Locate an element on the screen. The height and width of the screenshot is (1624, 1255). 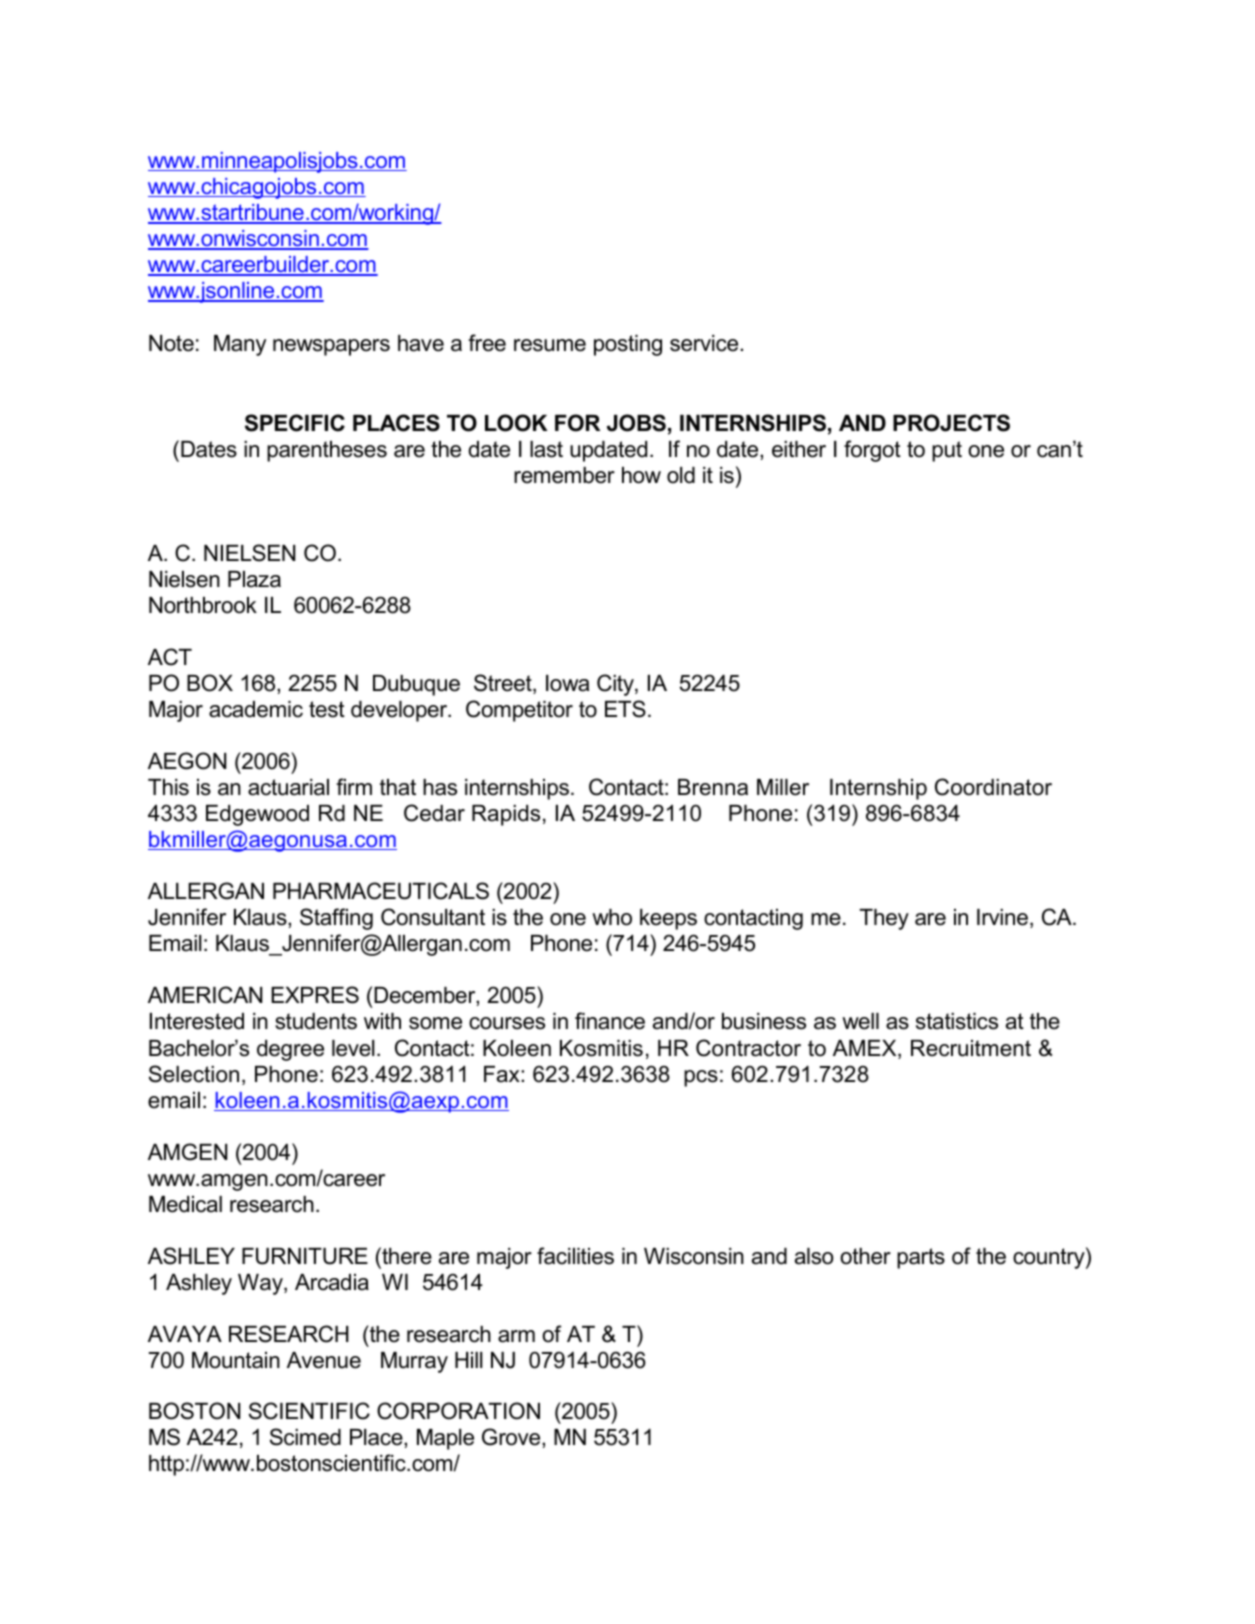
Many is located at coordinates (240, 345).
